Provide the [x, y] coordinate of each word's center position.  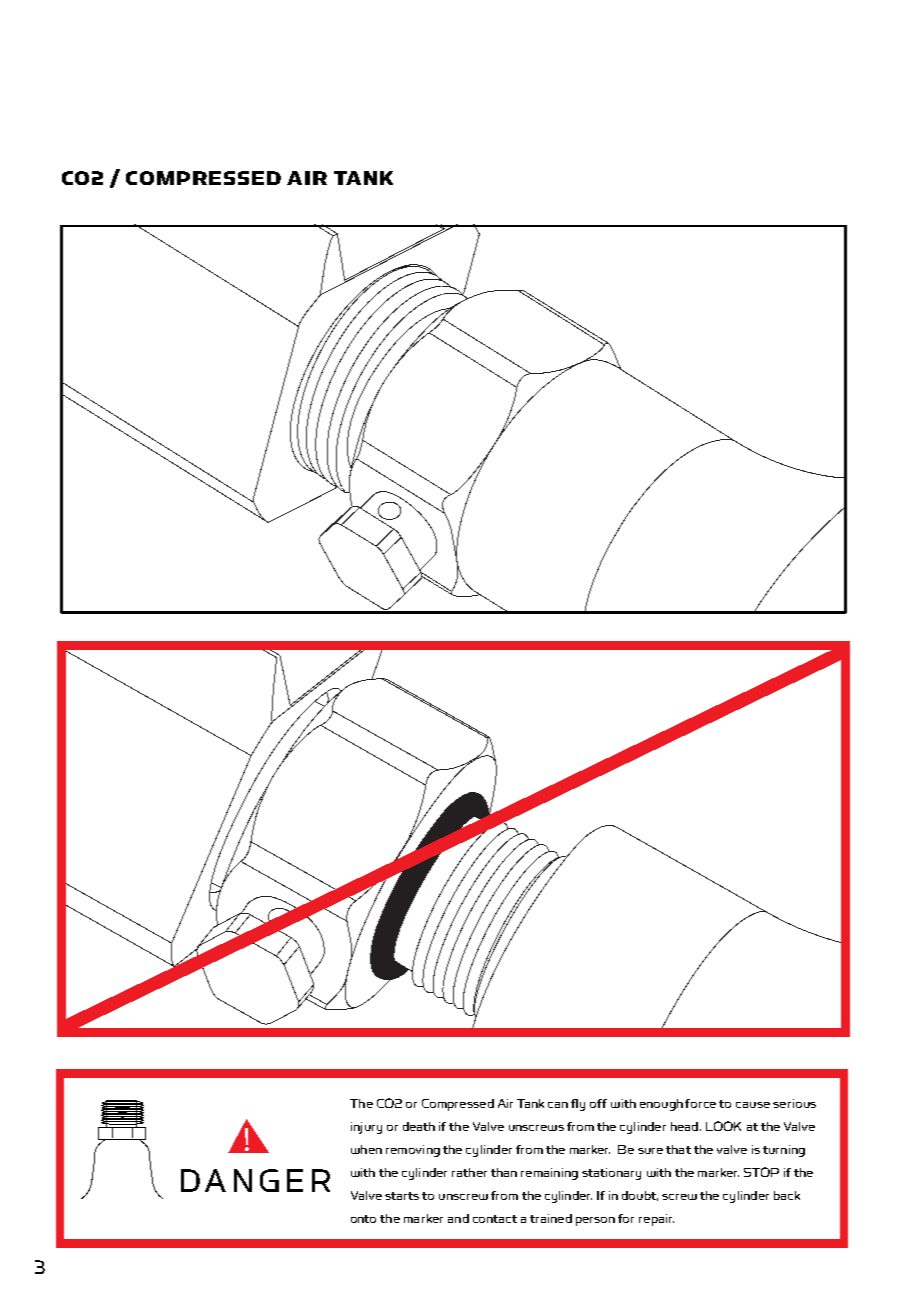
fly [578, 1105]
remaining [549, 1174]
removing [413, 1151]
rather [469, 1172]
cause [753, 1105]
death [419, 1126]
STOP [761, 1172]
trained [551, 1218]
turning [784, 1151]
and [458, 1218]
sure [650, 1151]
